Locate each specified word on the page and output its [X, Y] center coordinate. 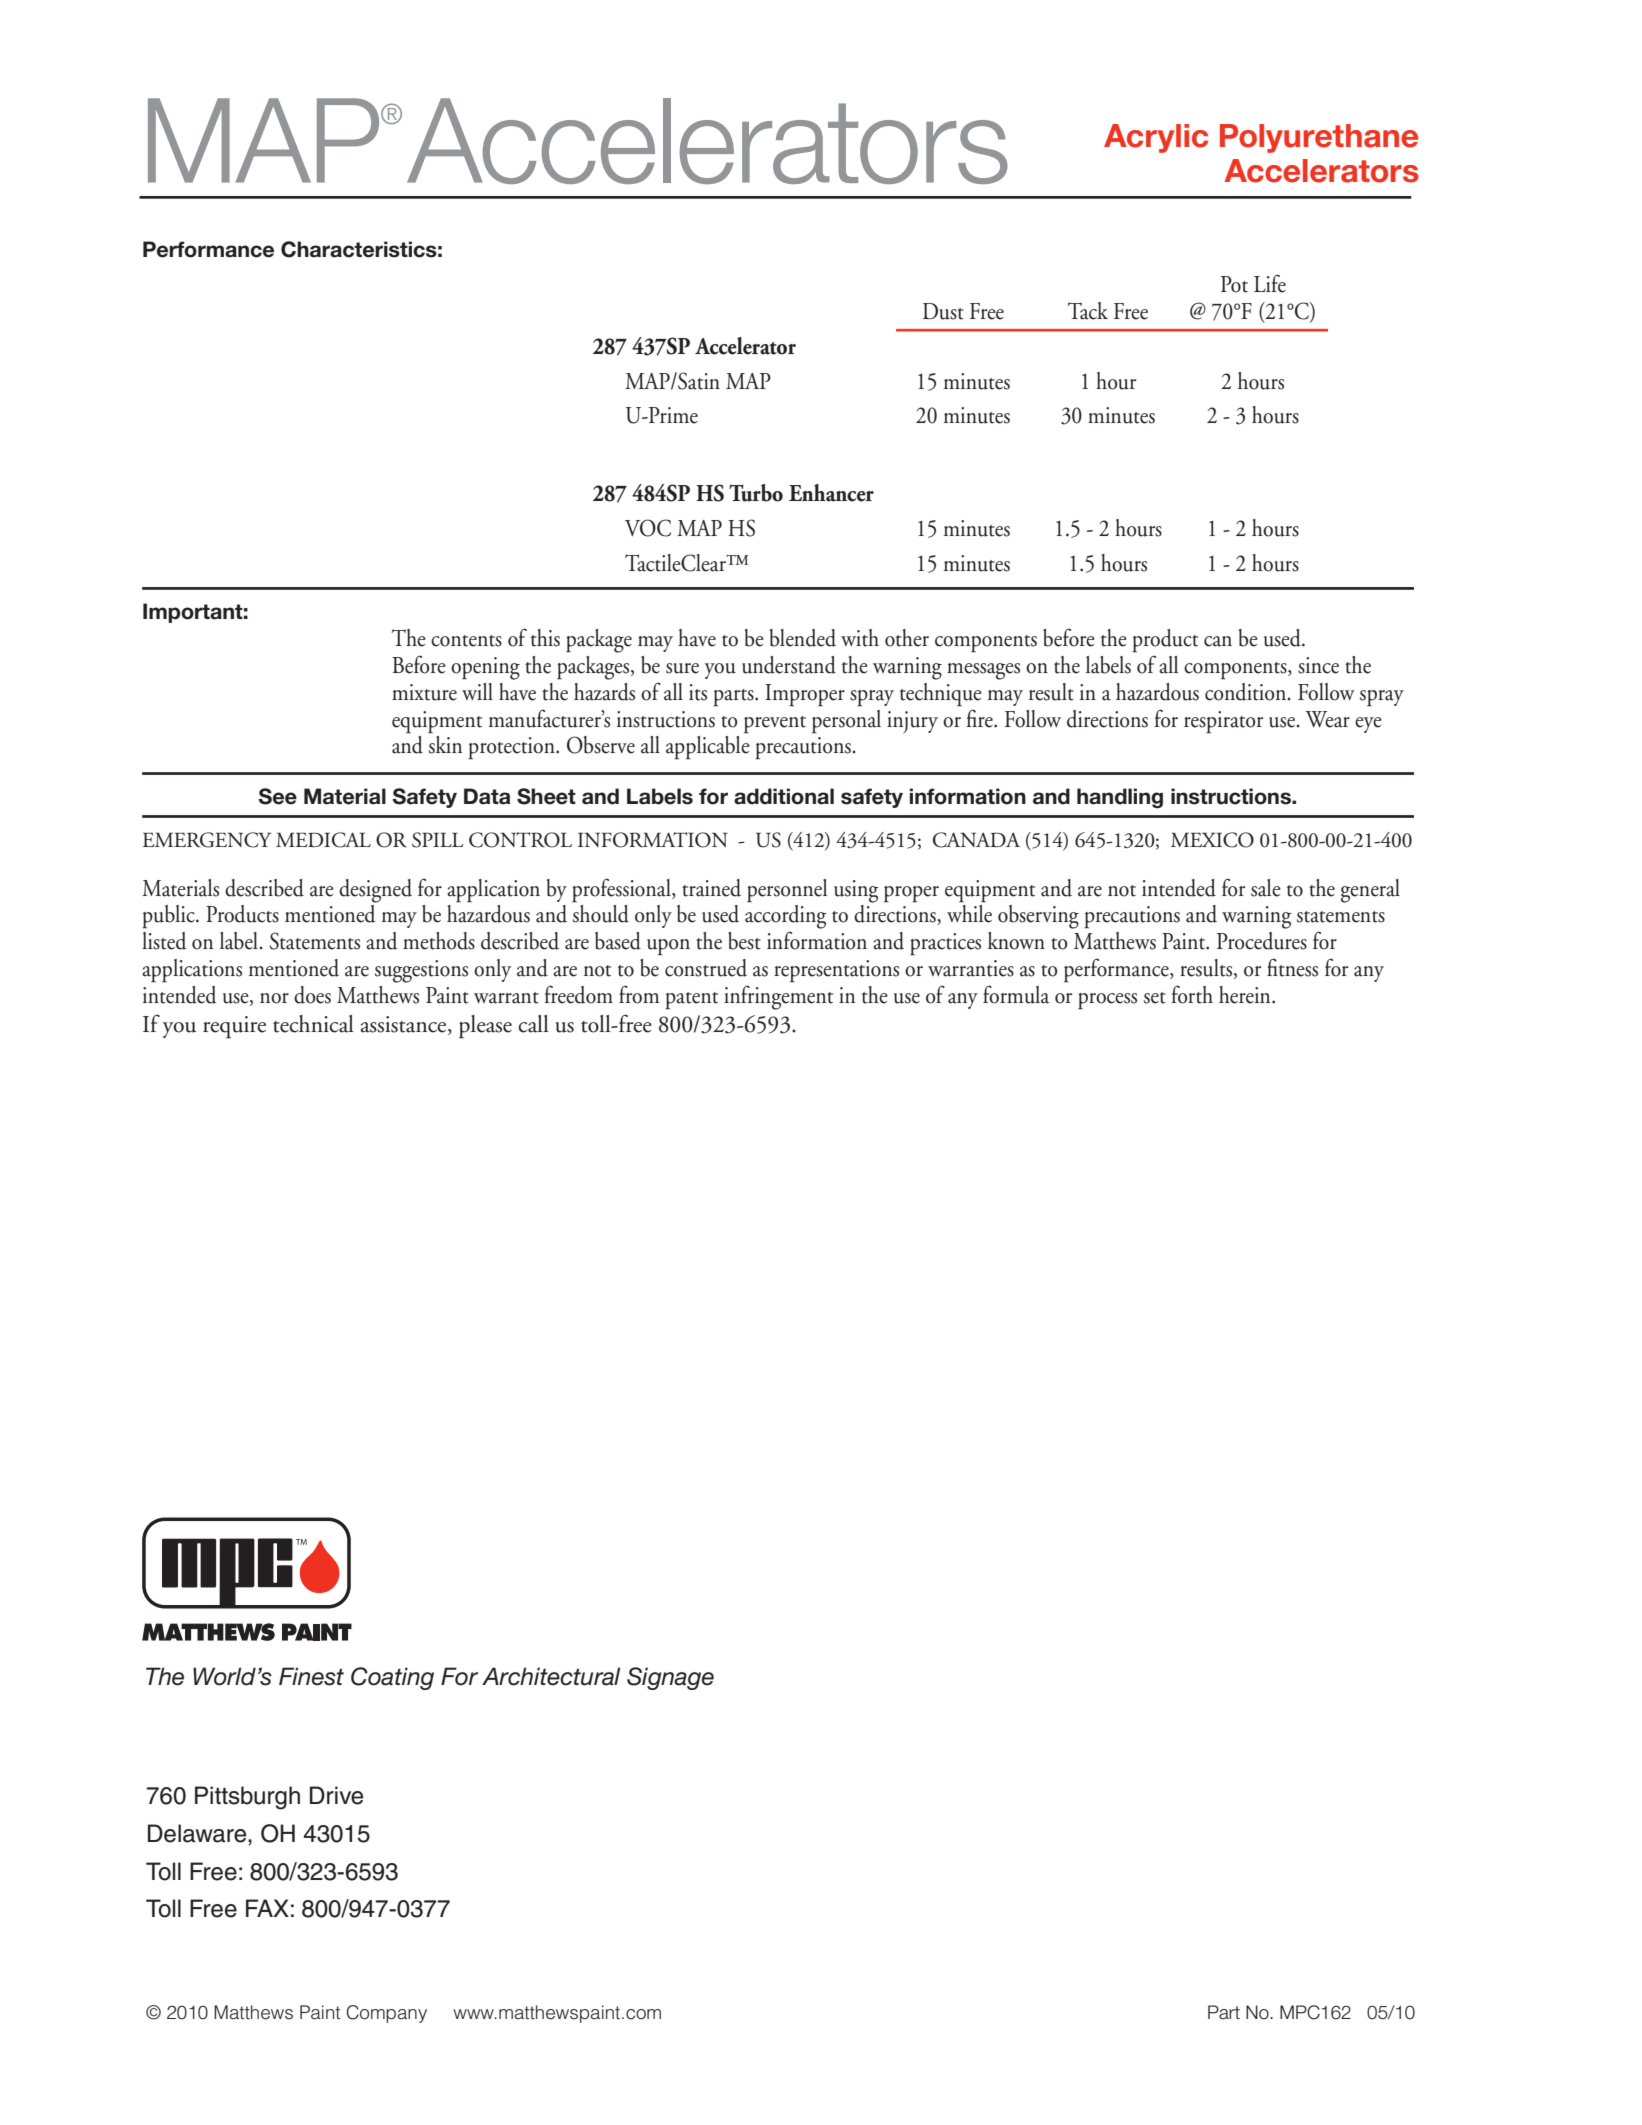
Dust [943, 311]
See [278, 796]
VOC [648, 528]
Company [387, 2014]
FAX [267, 1908]
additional [784, 796]
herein [1246, 995]
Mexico [1212, 840]
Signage [670, 1678]
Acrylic [1156, 138]
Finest [311, 1676]
